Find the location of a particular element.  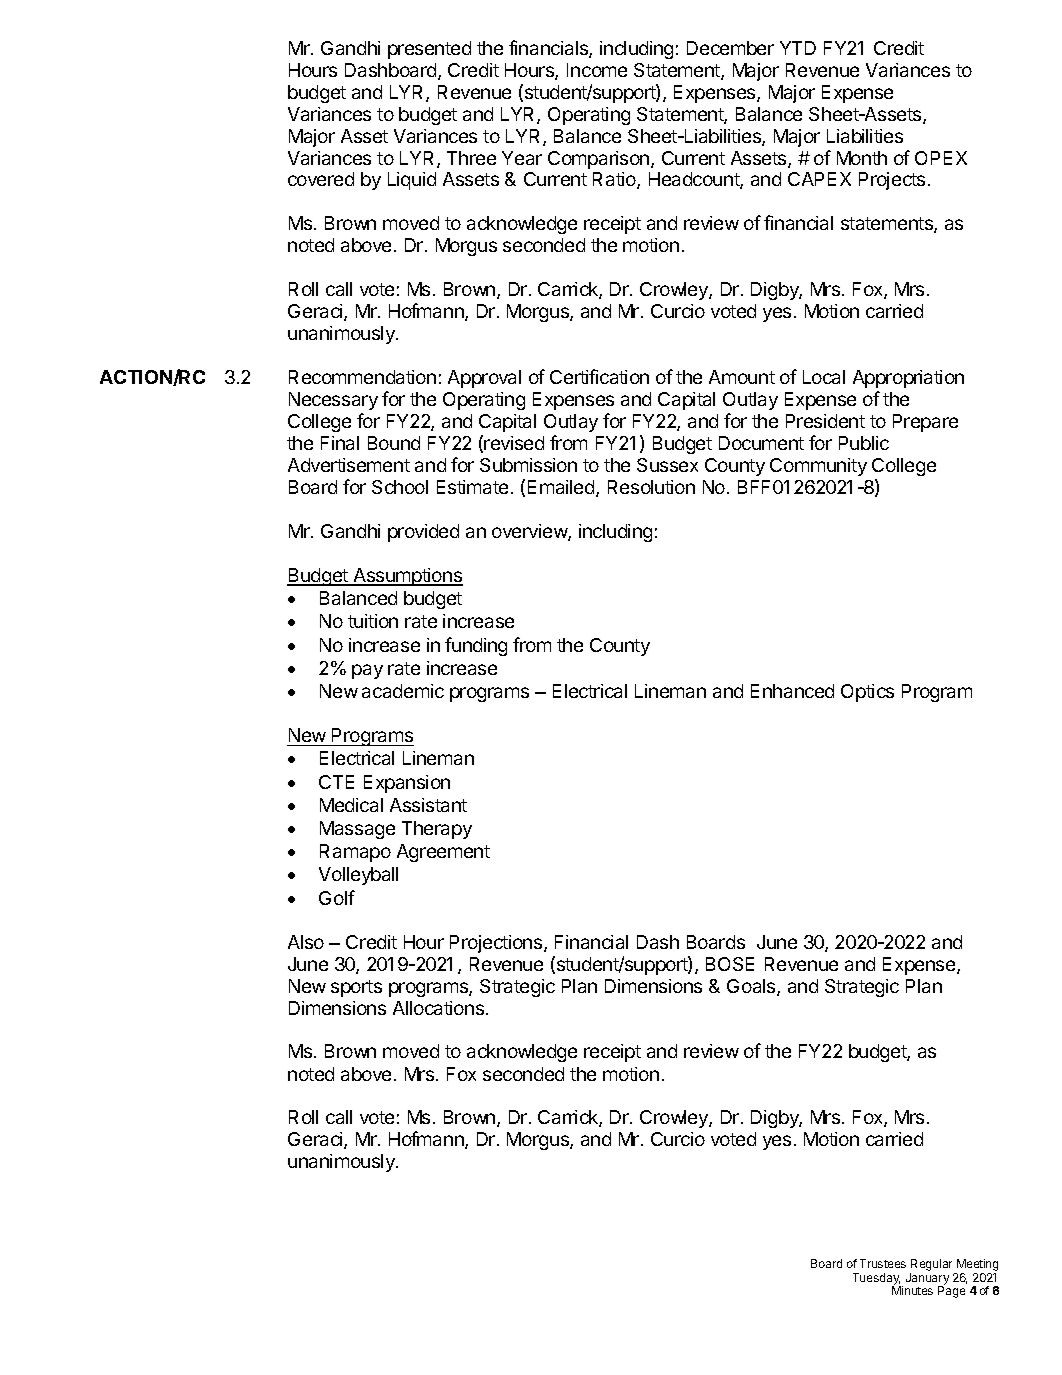

presented is located at coordinates (429, 50).
